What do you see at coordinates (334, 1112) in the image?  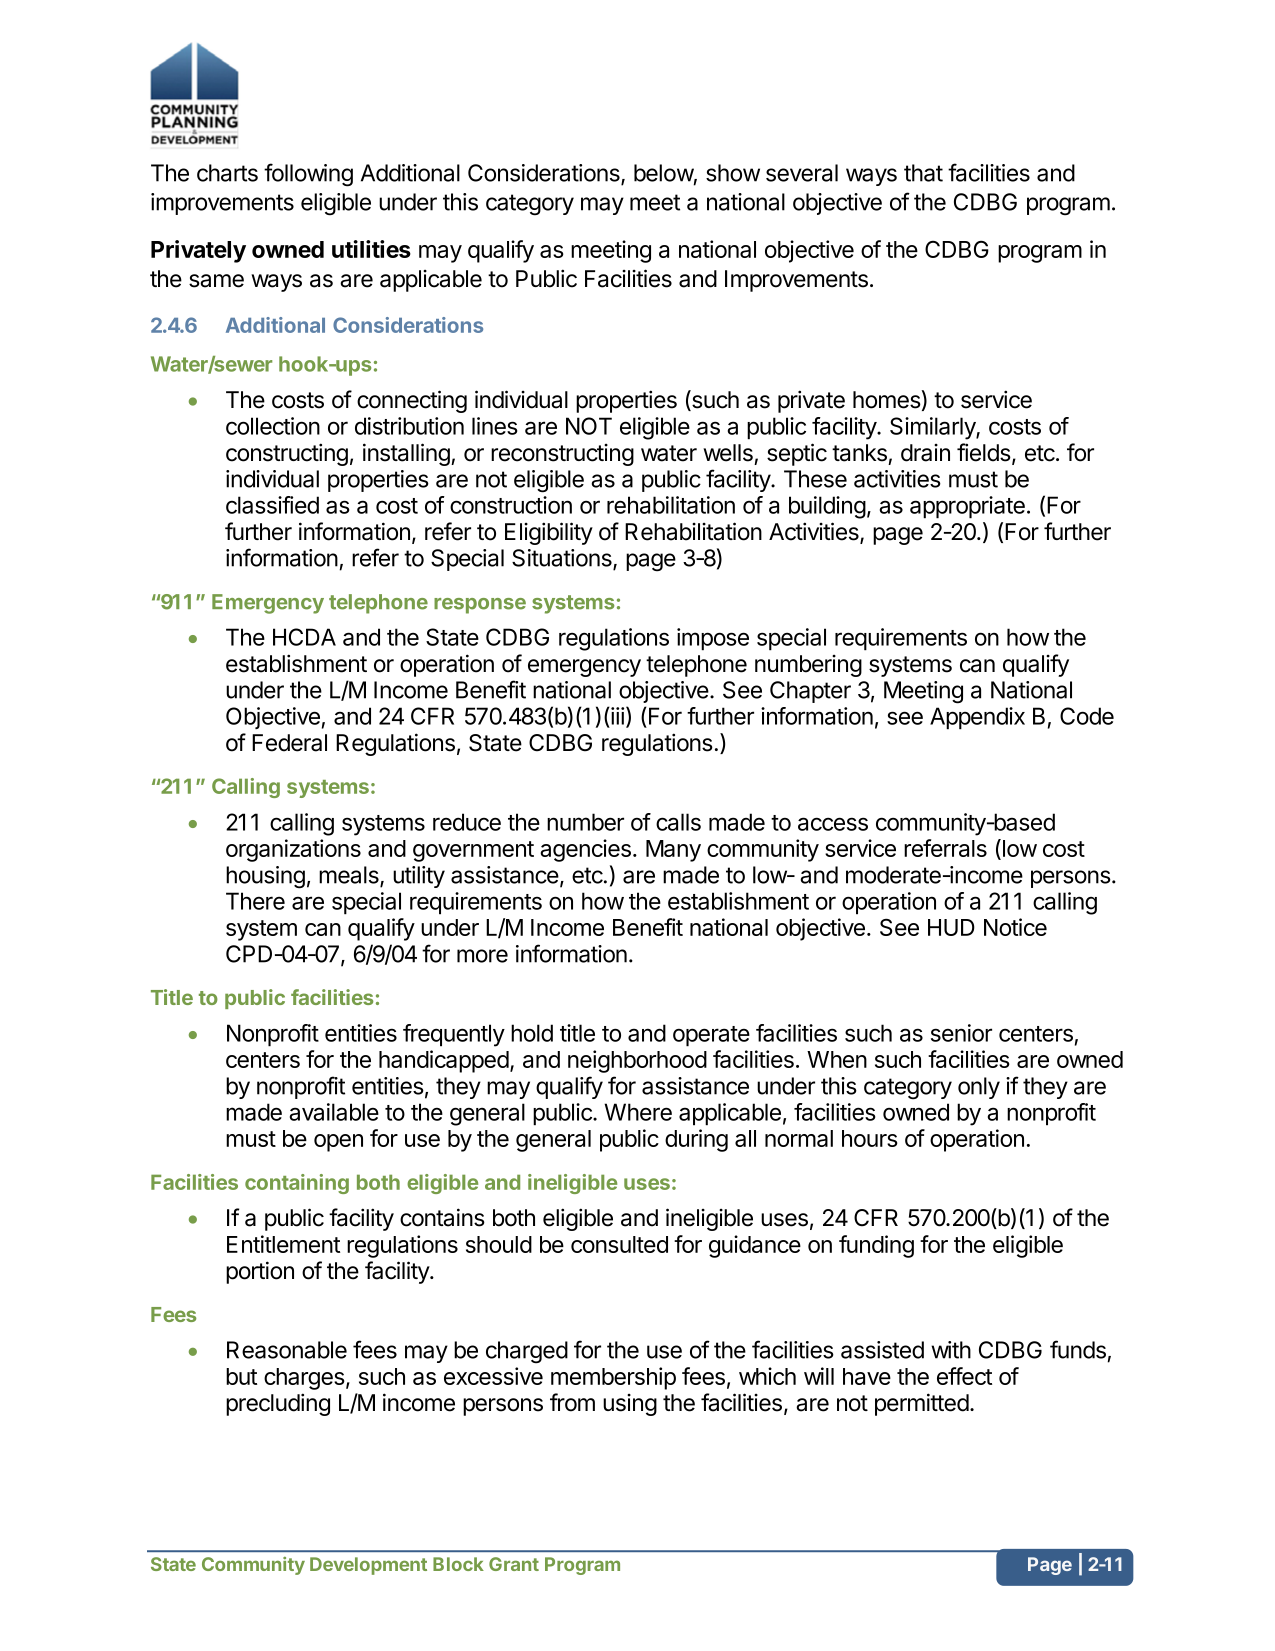 I see `available` at bounding box center [334, 1112].
